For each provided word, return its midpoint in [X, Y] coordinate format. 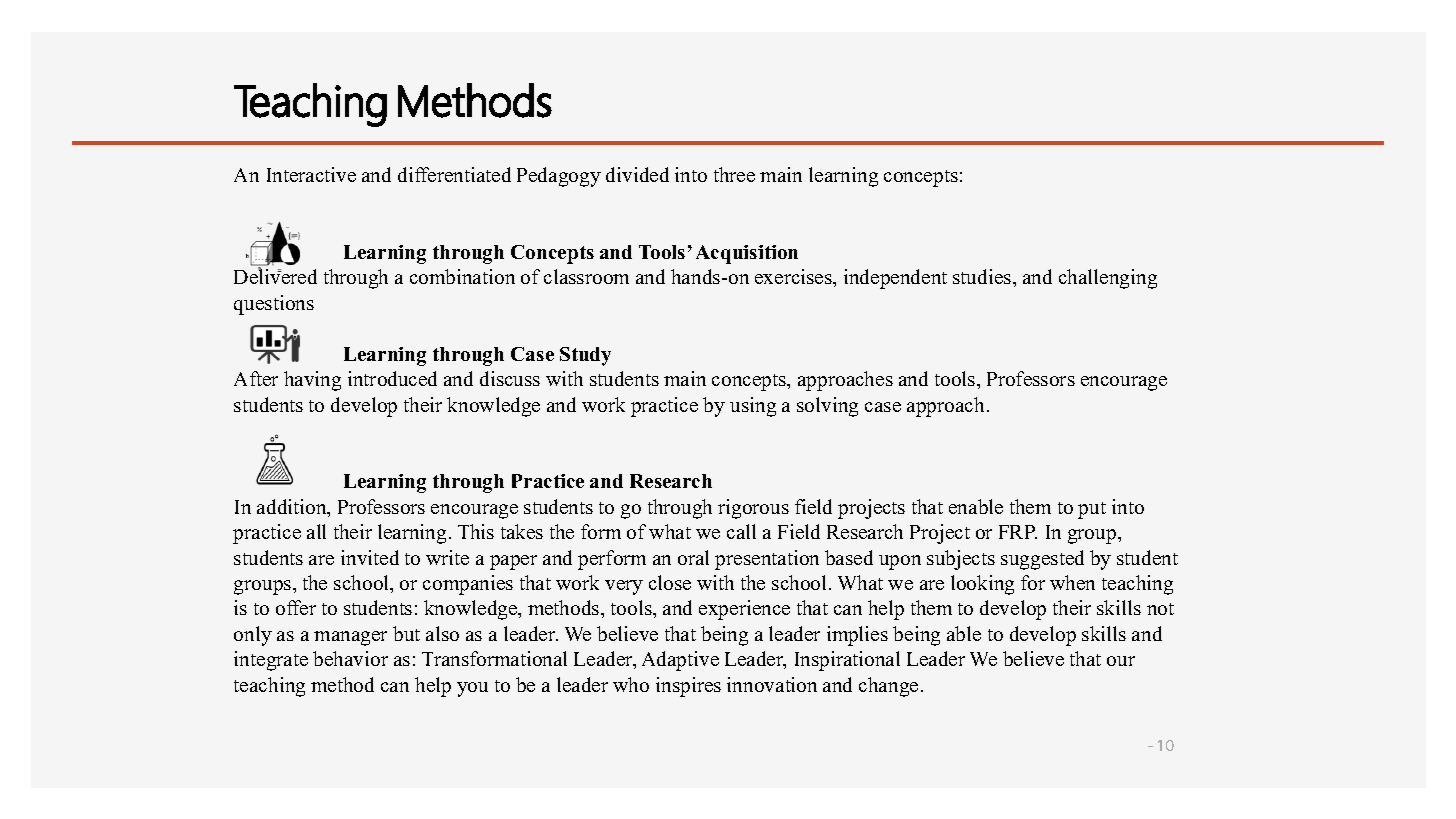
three [734, 174]
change [888, 687]
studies [983, 276]
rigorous [753, 509]
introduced [392, 378]
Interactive [311, 174]
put [1092, 510]
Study [585, 356]
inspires [688, 687]
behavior [350, 658]
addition [293, 508]
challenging [1108, 279]
